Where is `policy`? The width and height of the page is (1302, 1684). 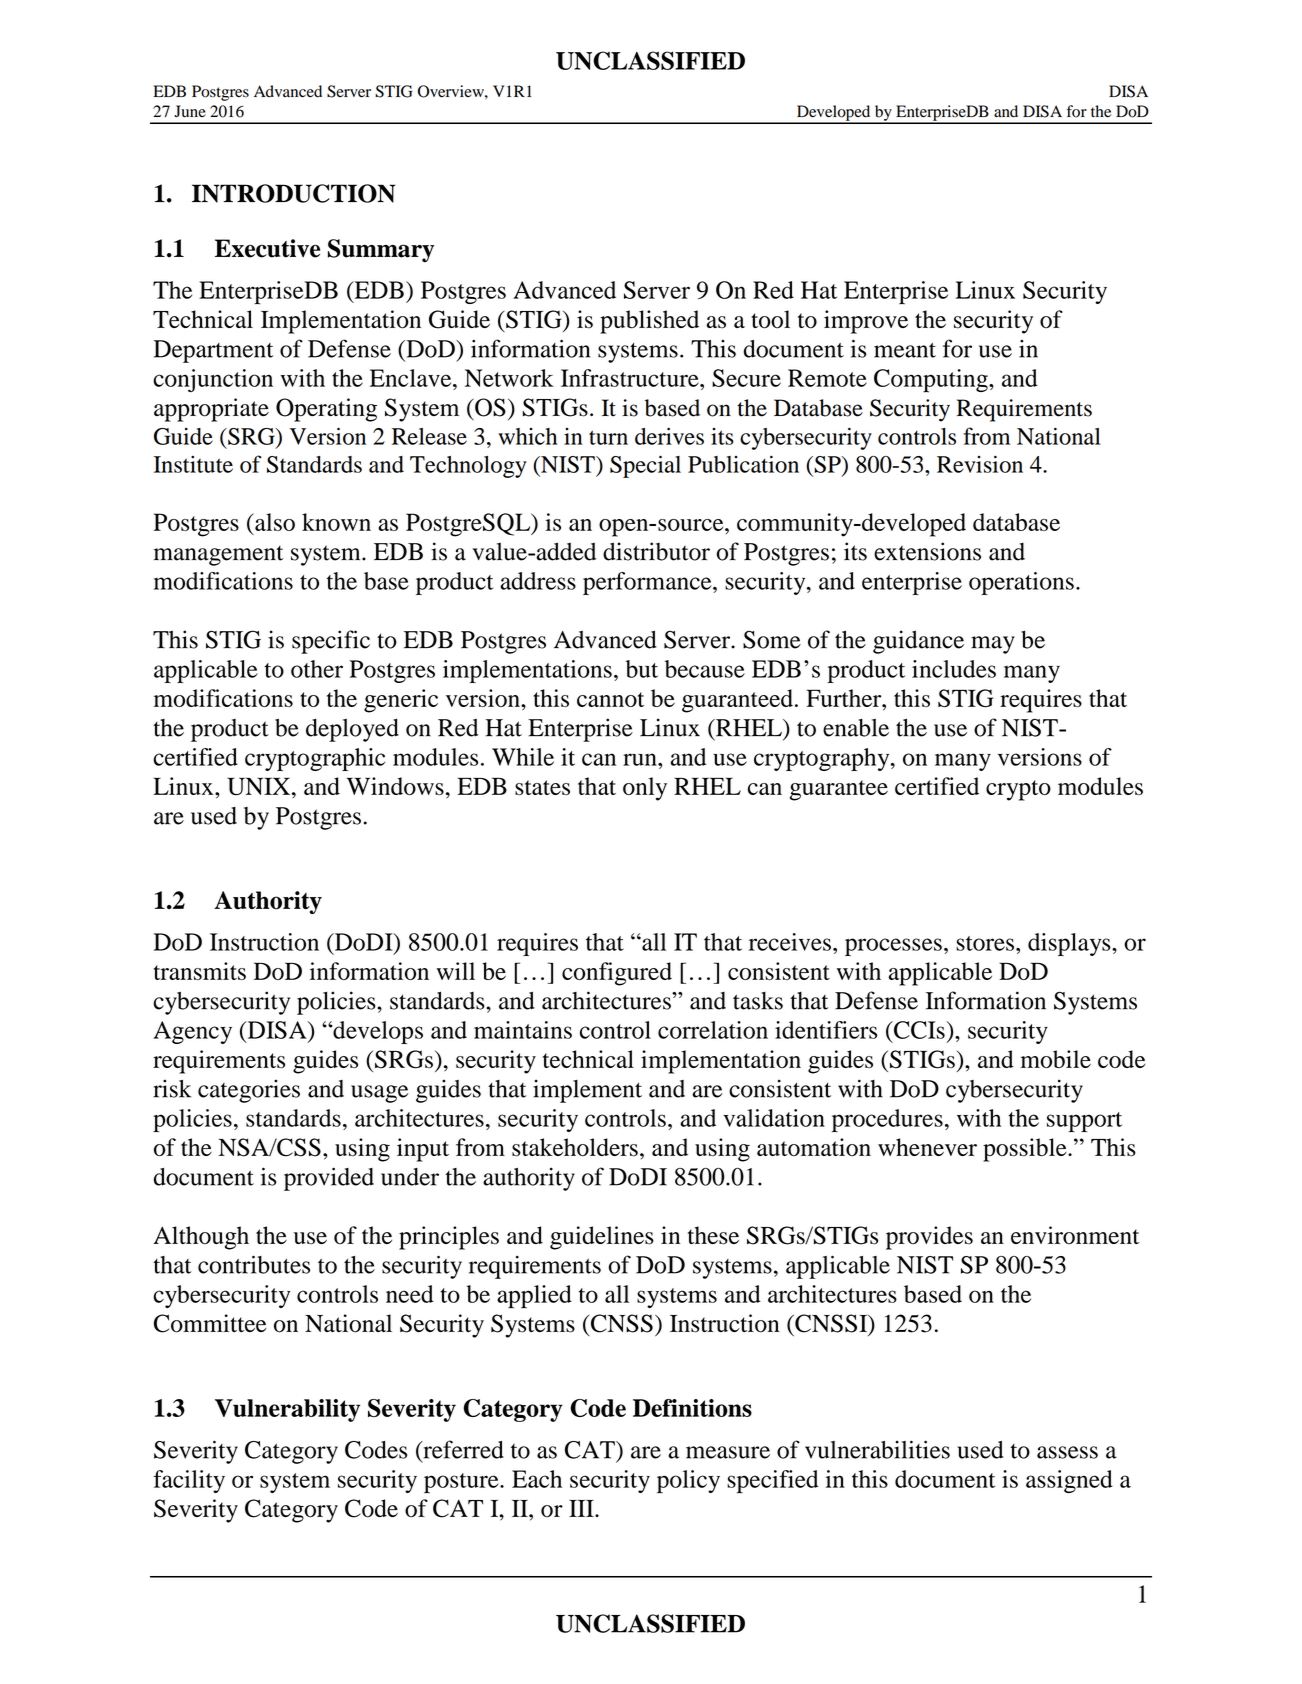
policy is located at coordinates (688, 1481).
